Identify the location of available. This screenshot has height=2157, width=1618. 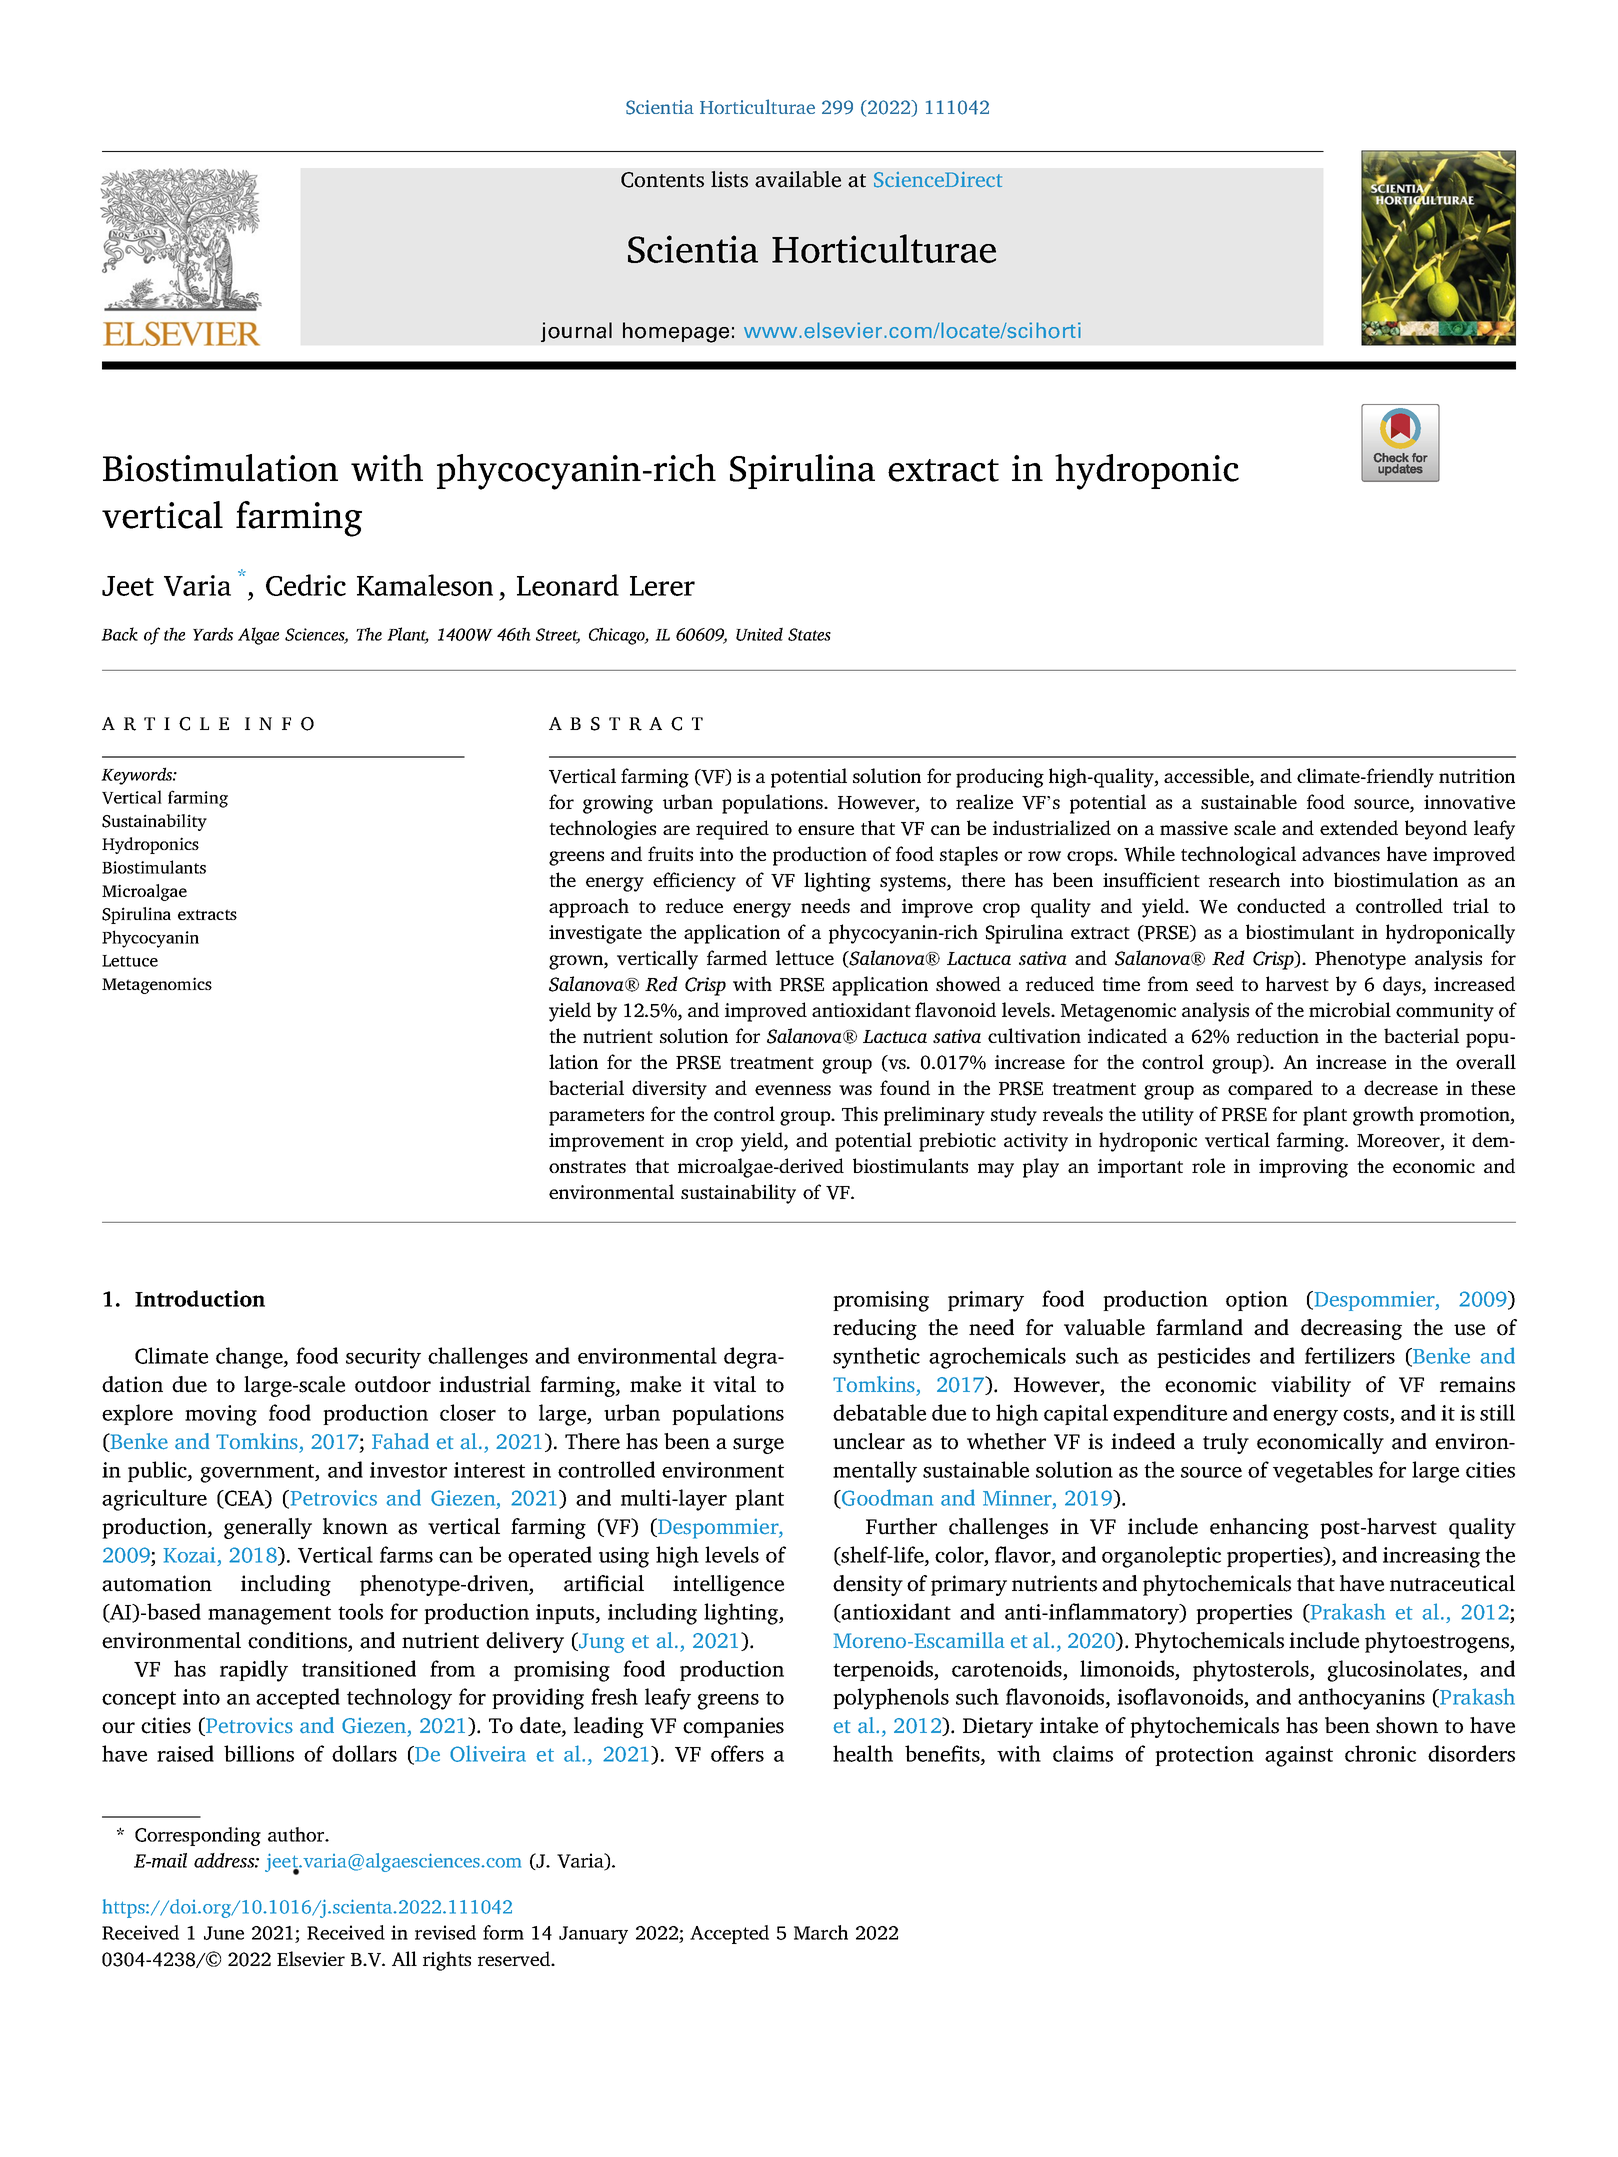
(798, 179).
